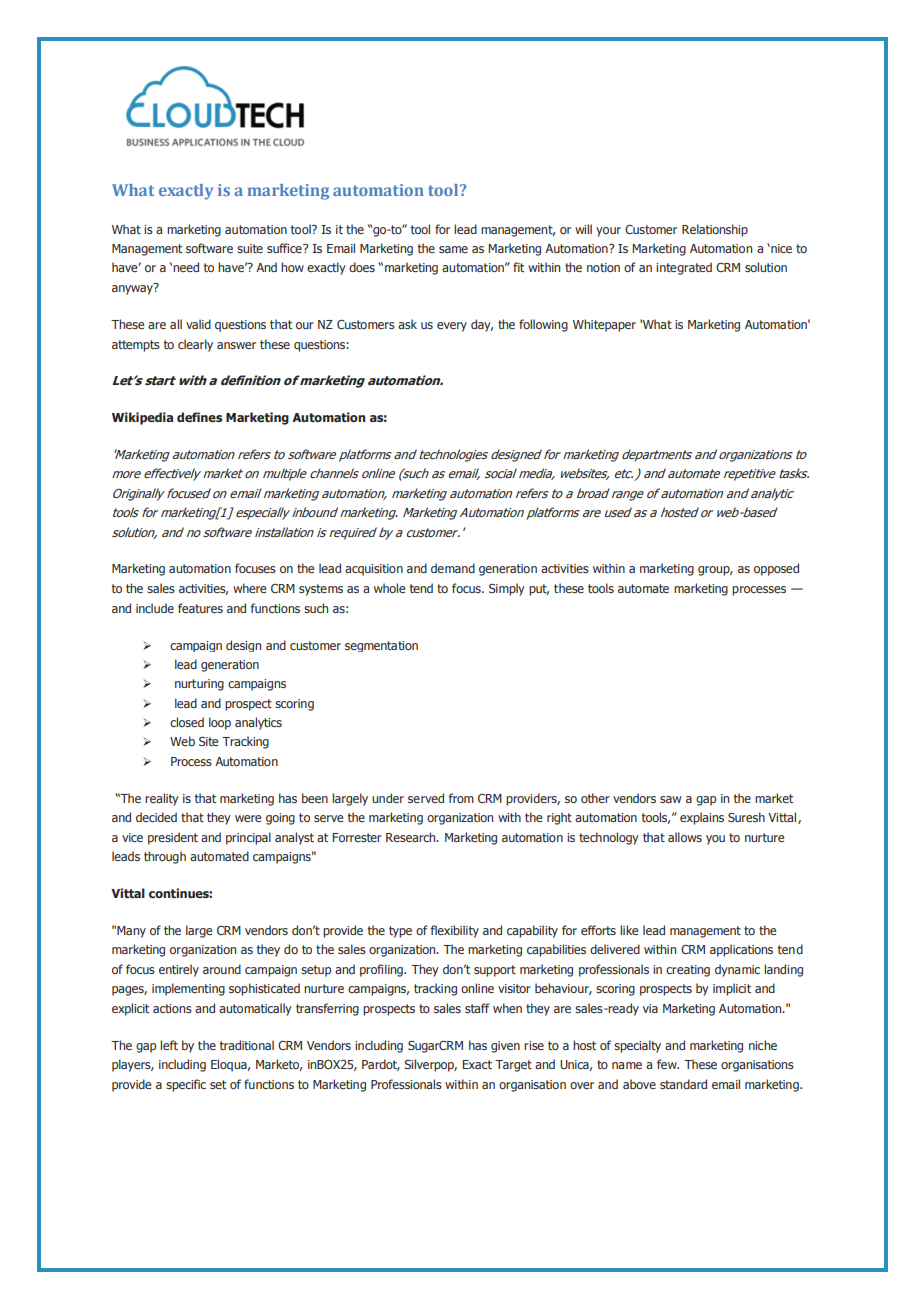 This screenshot has width=924, height=1308. What do you see at coordinates (250, 248) in the screenshot?
I see `suite` at bounding box center [250, 248].
